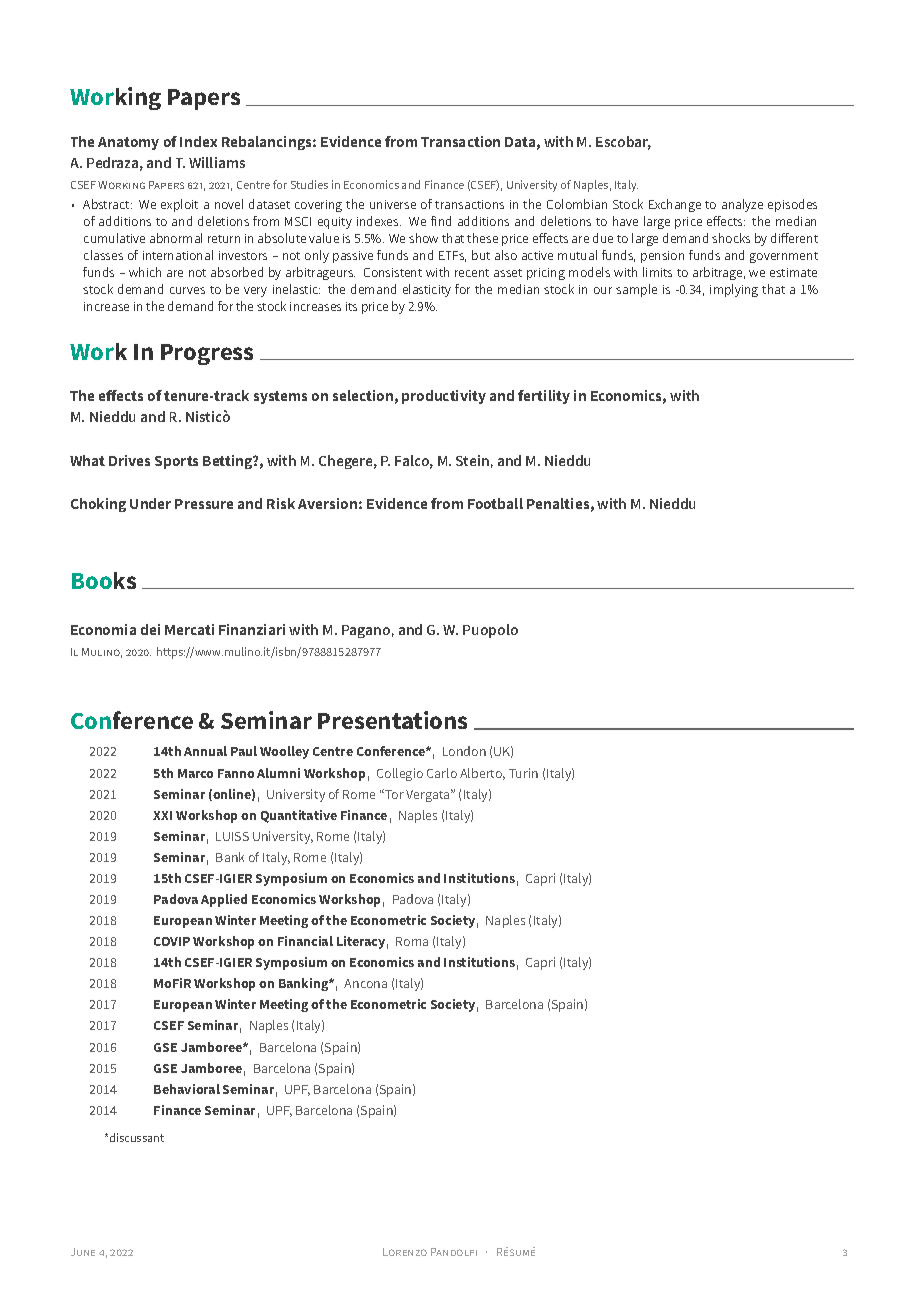 Image resolution: width=924 pixels, height=1308 pixels. Describe the element at coordinates (392, 720) in the document. I see `Presentations` at that location.
